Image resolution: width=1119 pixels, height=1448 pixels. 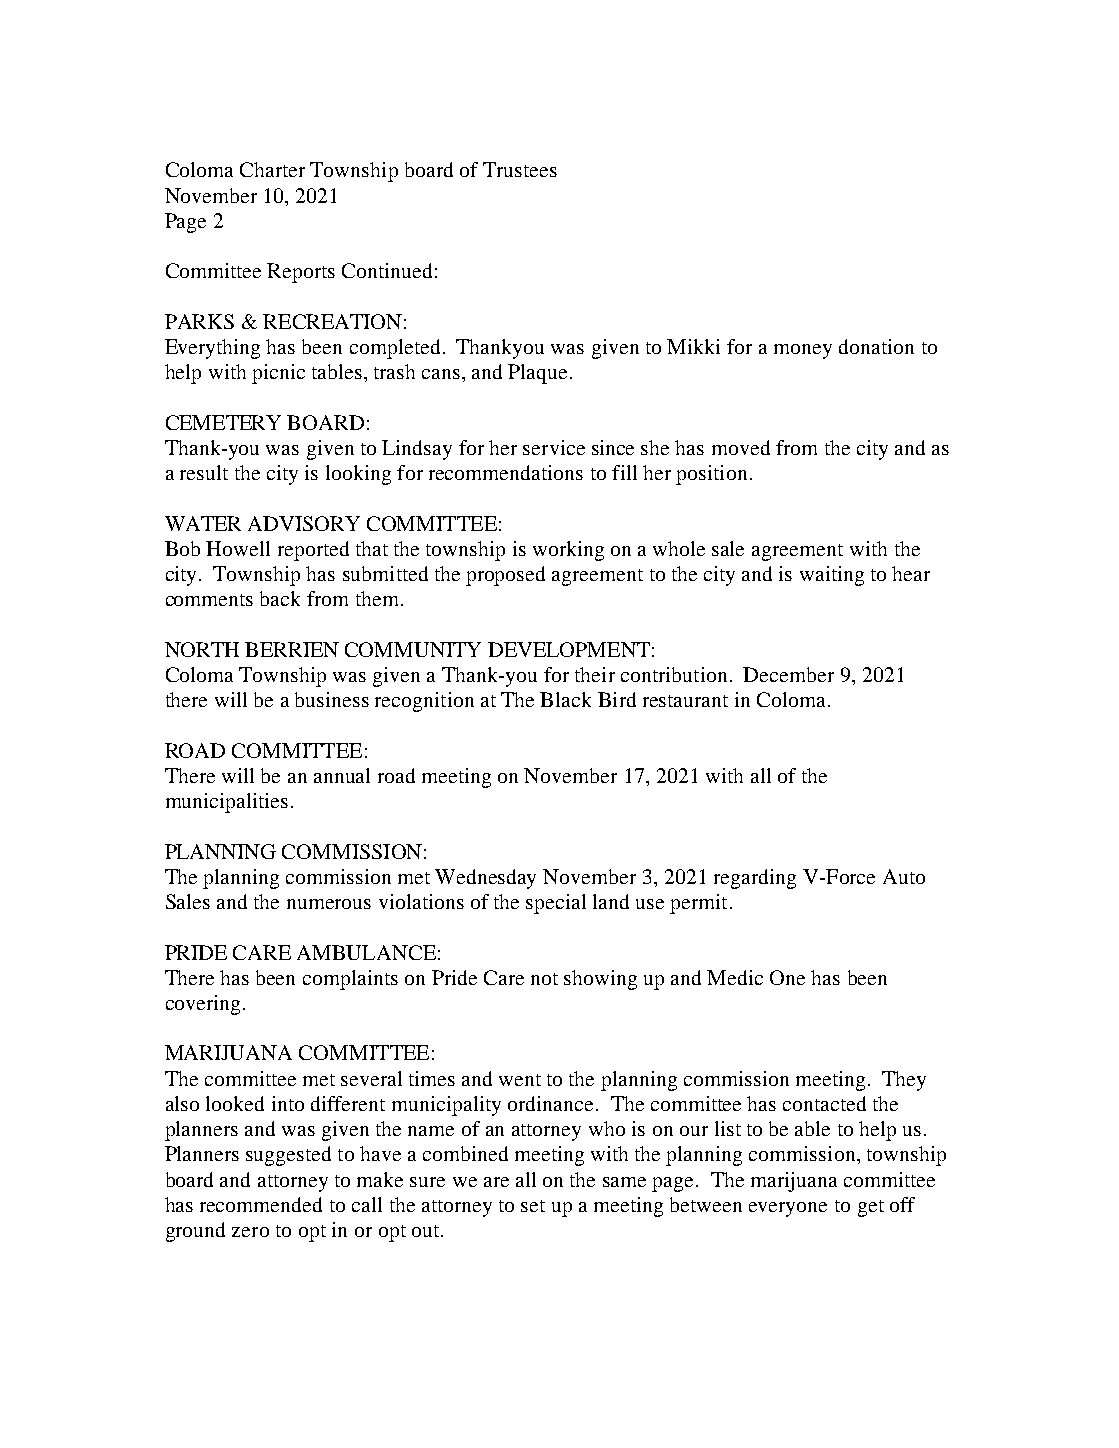 I want to click on donation, so click(x=876, y=346).
